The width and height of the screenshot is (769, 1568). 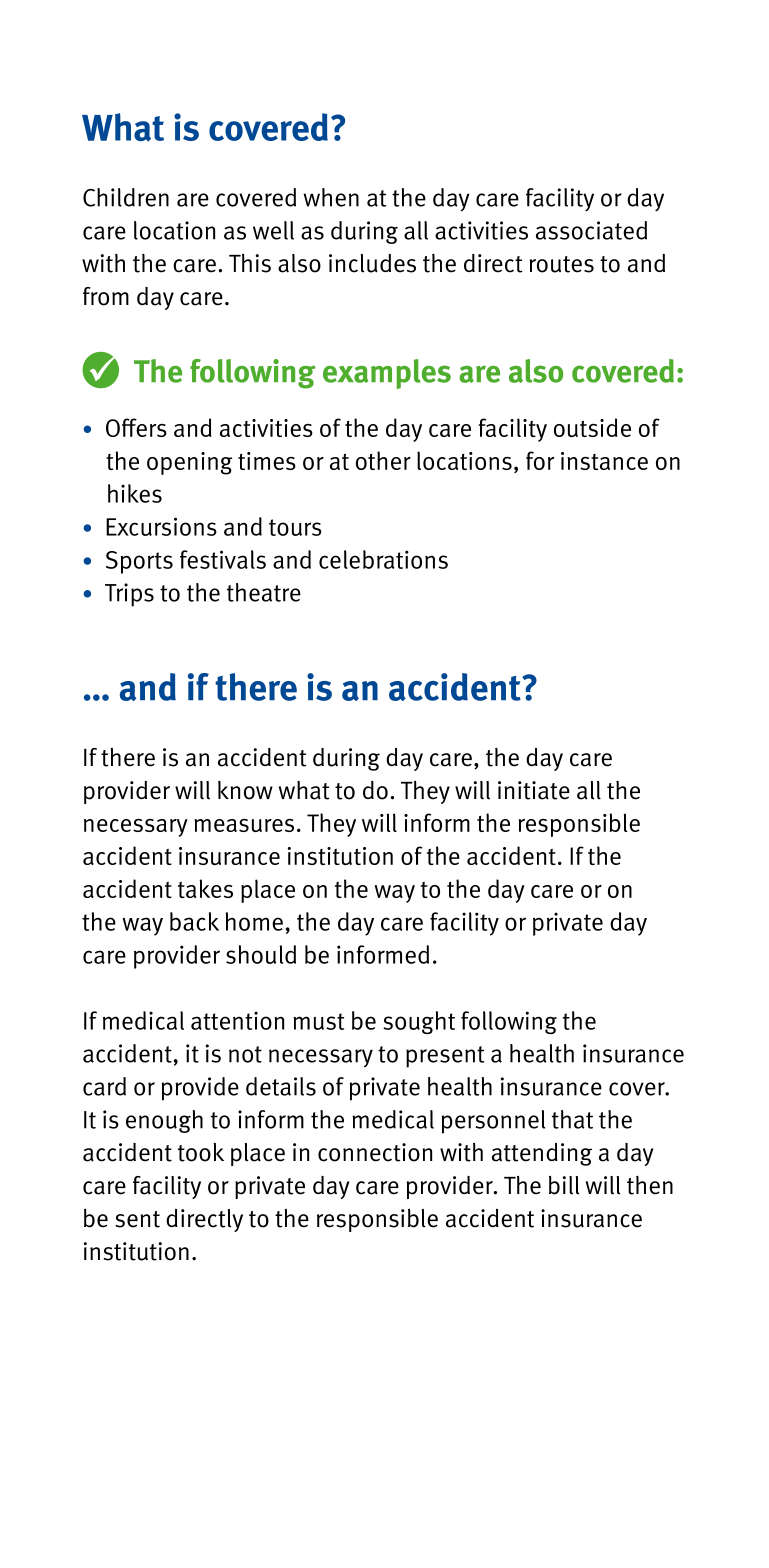 What do you see at coordinates (372, 263) in the screenshot?
I see `includes` at bounding box center [372, 263].
